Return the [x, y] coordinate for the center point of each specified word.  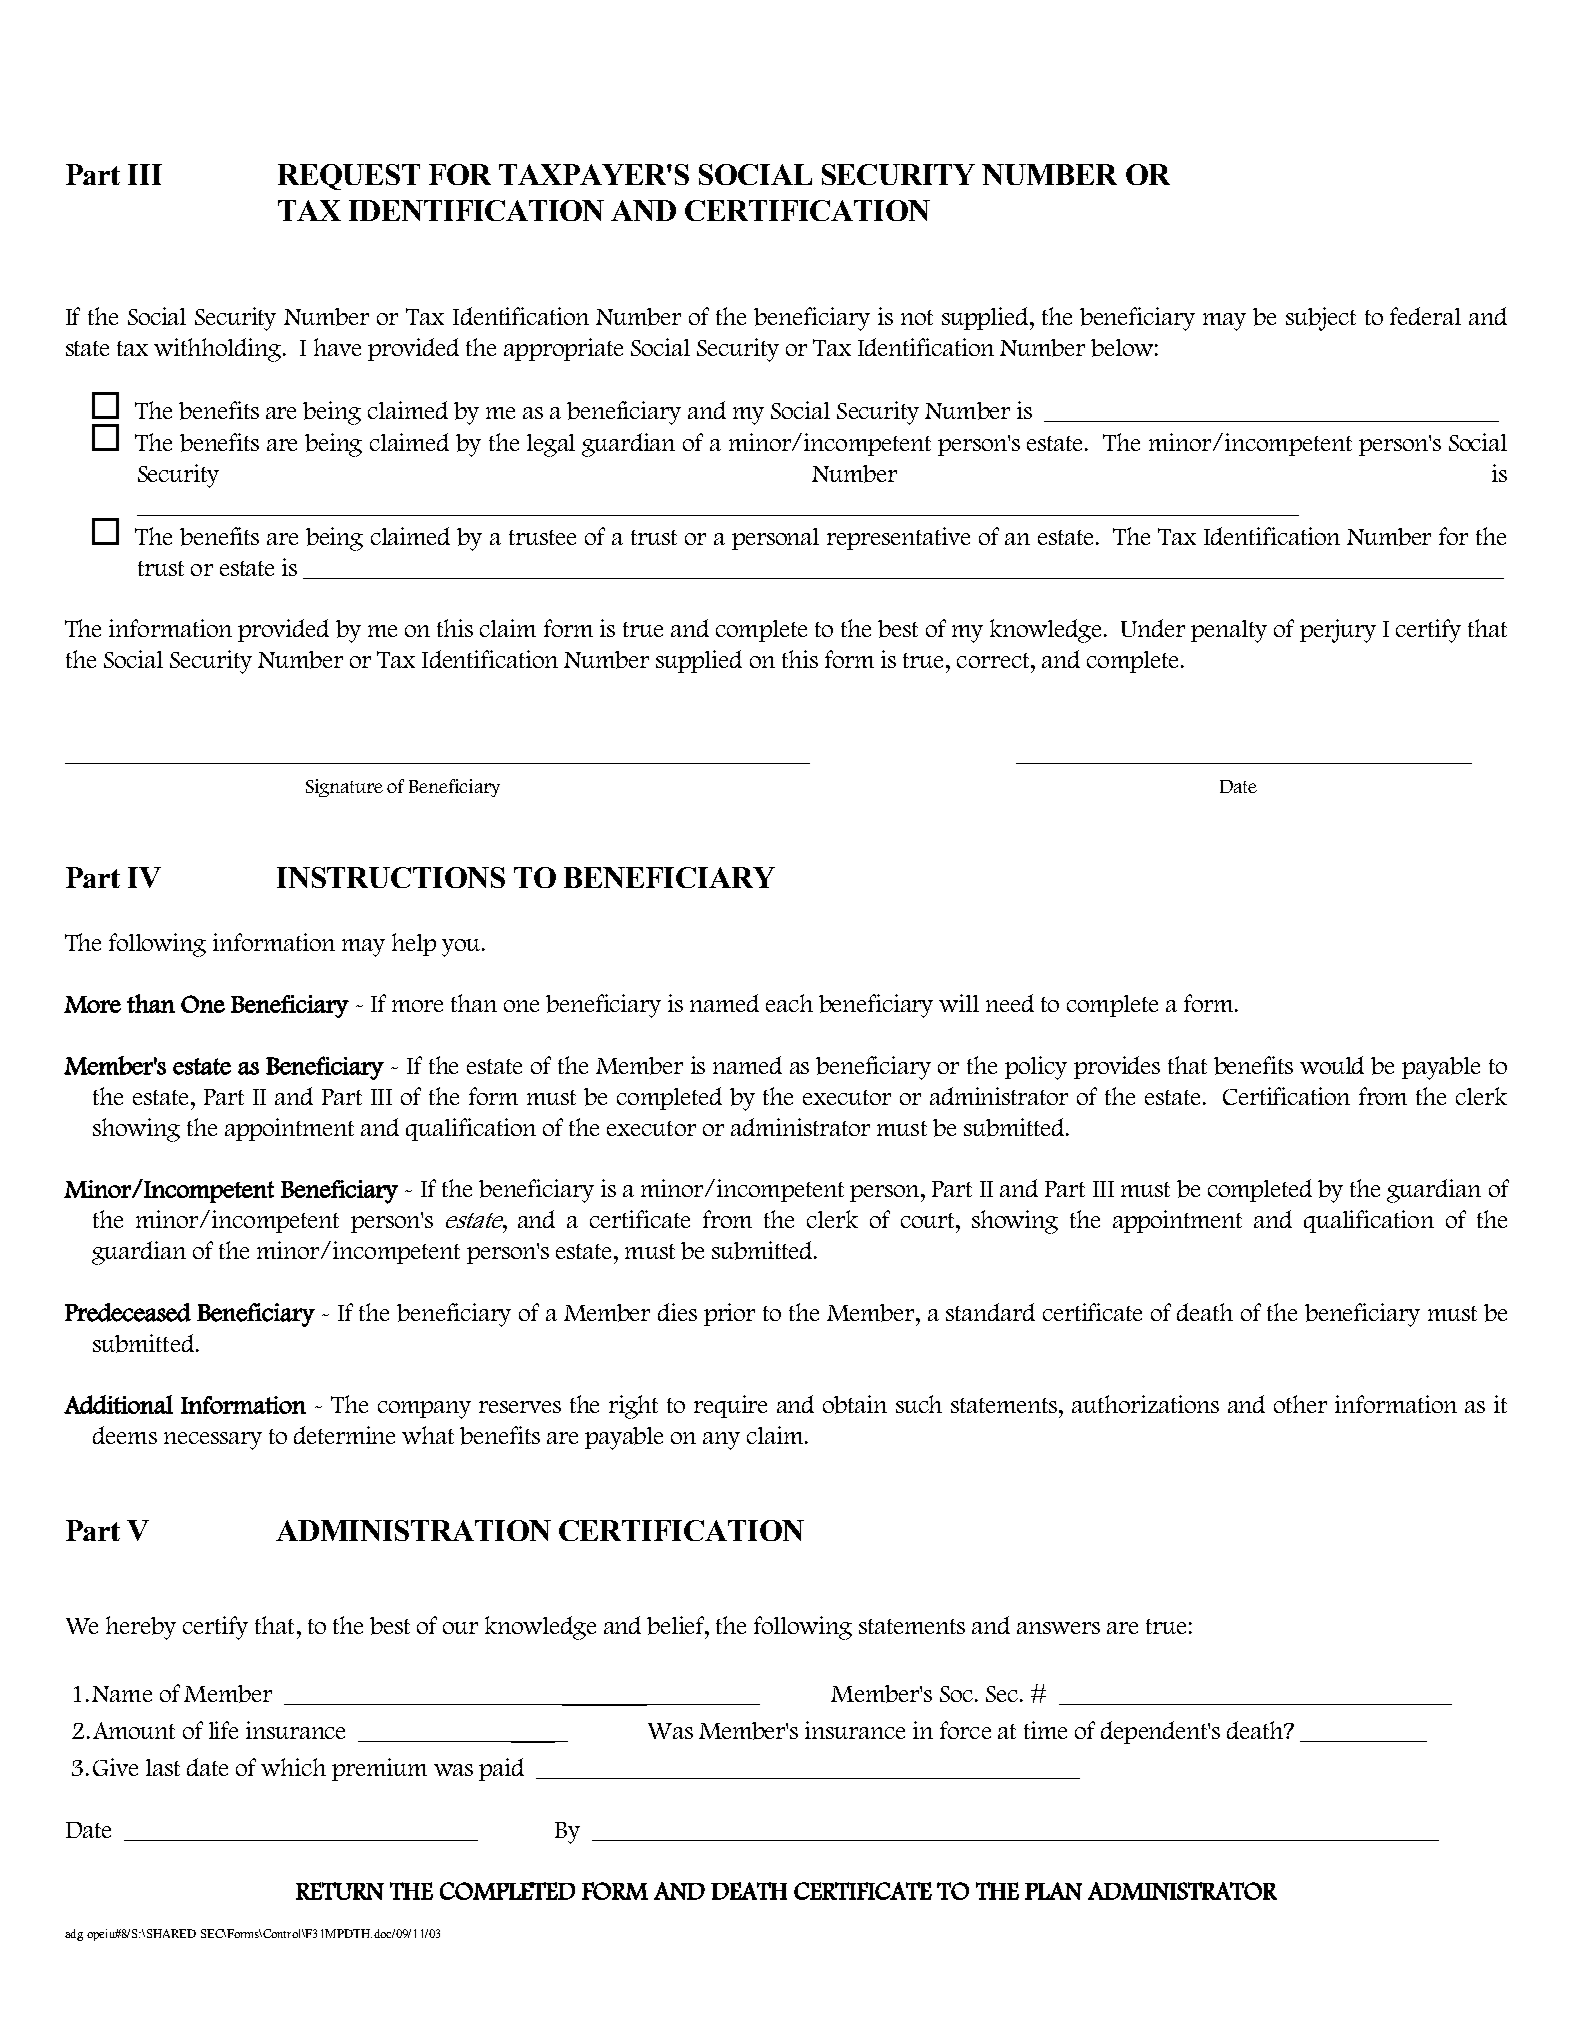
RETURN [340, 1891]
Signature [344, 788]
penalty [1229, 631]
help [414, 944]
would [1332, 1065]
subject [1321, 319]
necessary [213, 1441]
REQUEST [349, 177]
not [917, 317]
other [1300, 1404]
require [730, 1406]
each [789, 1003]
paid [501, 1769]
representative [898, 538]
